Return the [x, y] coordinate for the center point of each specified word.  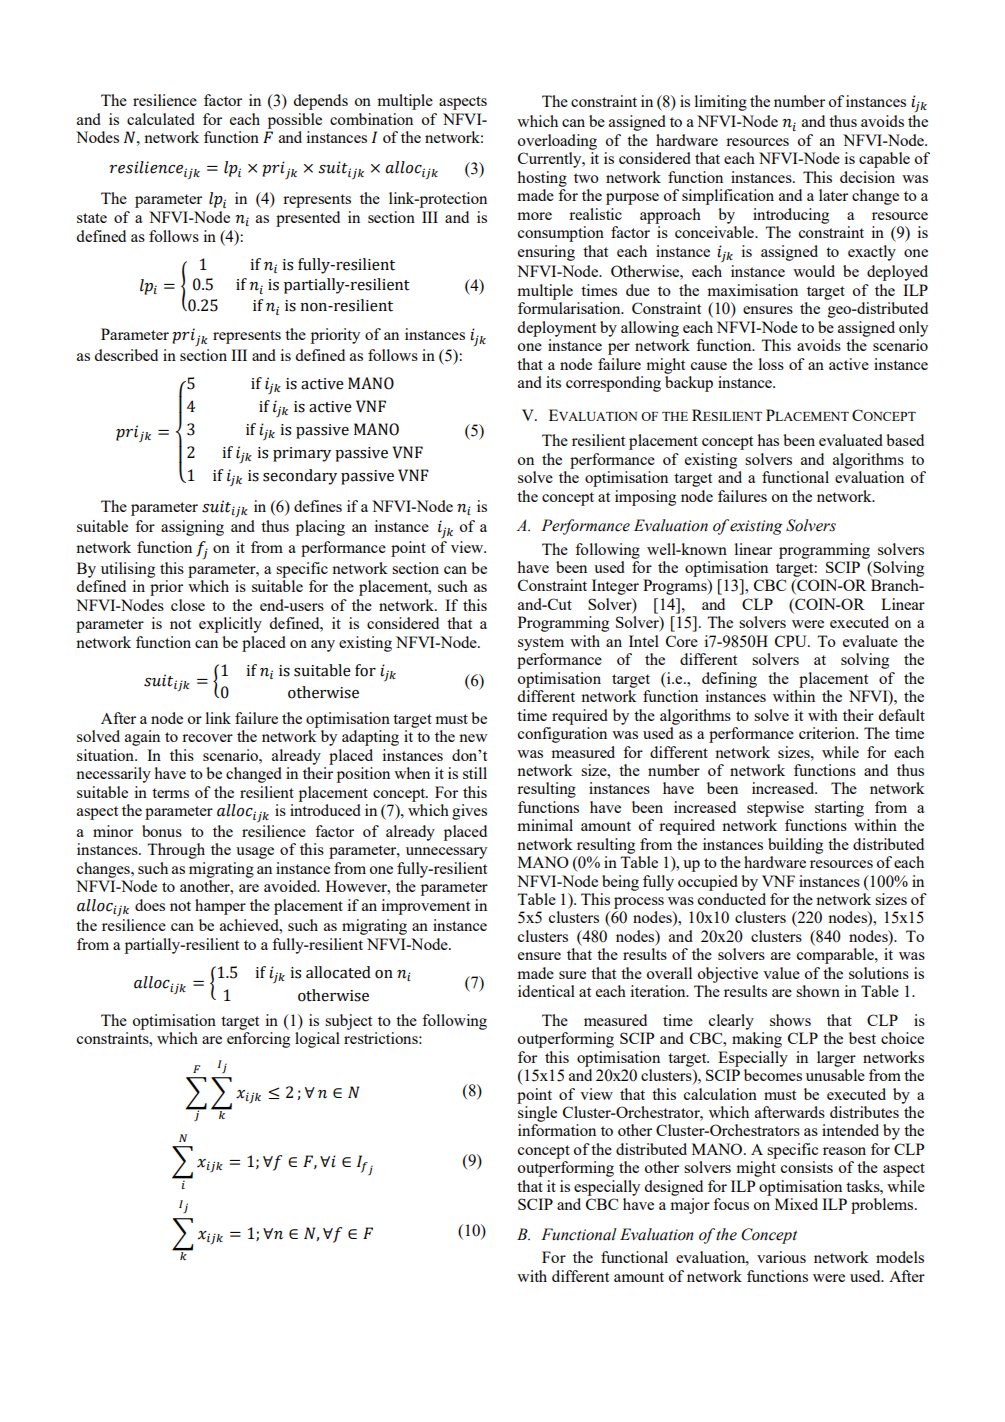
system [541, 644]
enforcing [258, 1040]
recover [207, 738]
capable [884, 160]
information [557, 1130]
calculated [161, 119]
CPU [792, 641]
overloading [557, 142]
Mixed [796, 1204]
